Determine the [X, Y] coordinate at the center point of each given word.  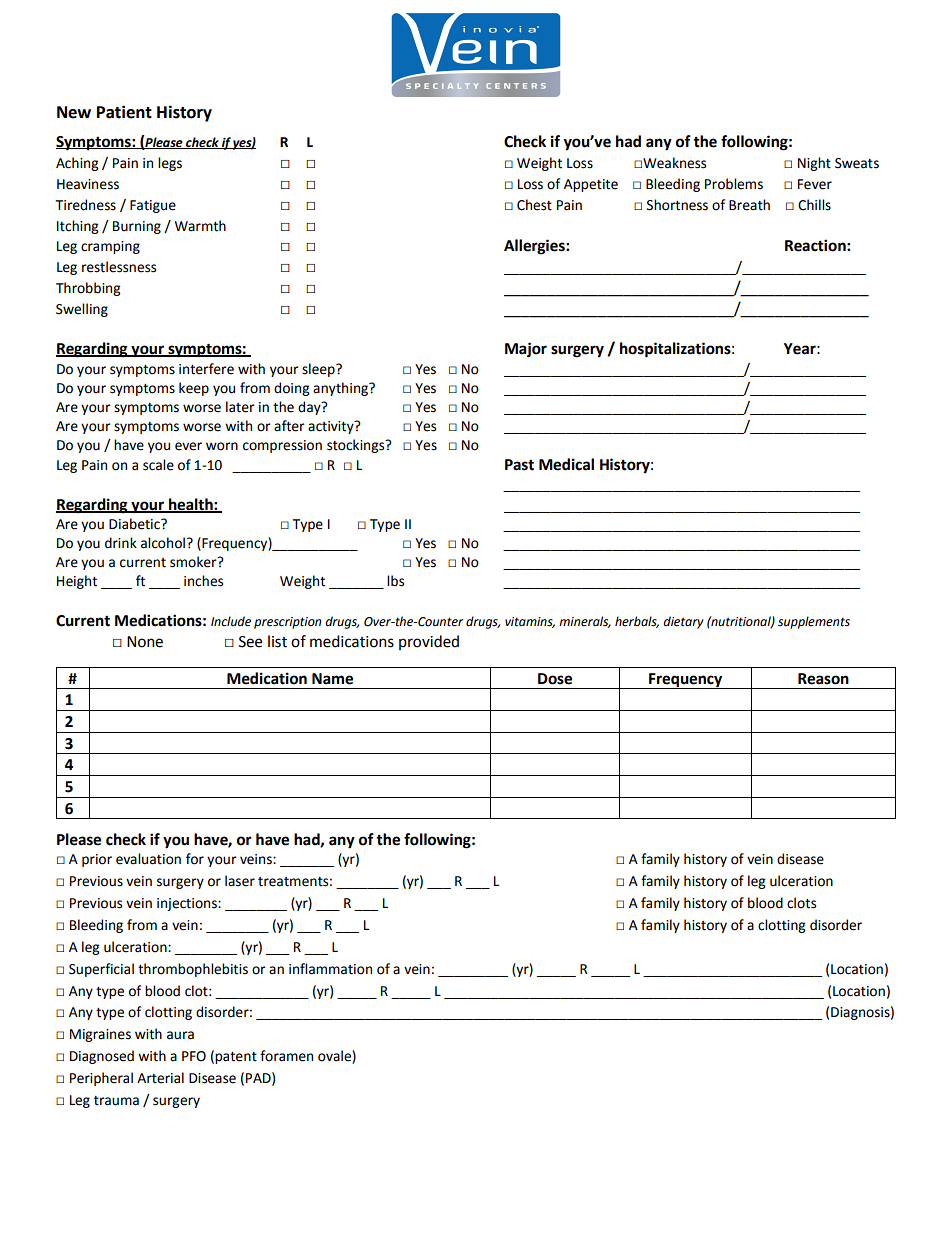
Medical [566, 464]
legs [170, 164]
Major [526, 350]
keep [194, 389]
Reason [823, 679]
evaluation [148, 859]
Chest [534, 205]
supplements [814, 622]
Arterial [160, 1078]
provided [429, 642]
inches [203, 581]
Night [814, 164]
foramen [286, 1056]
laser [240, 881]
